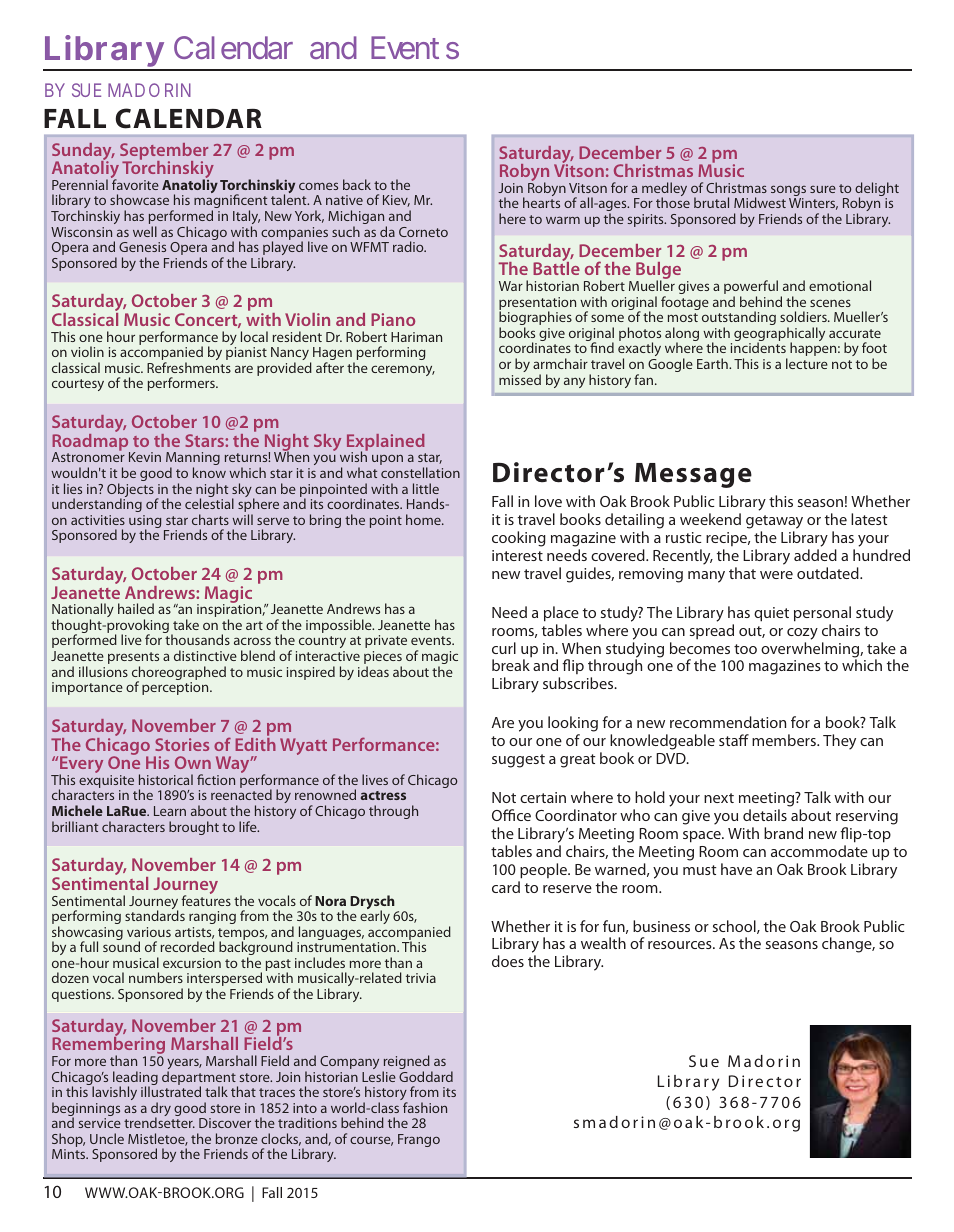 The image size is (954, 1232). I want to click on lecture, so click(807, 363).
